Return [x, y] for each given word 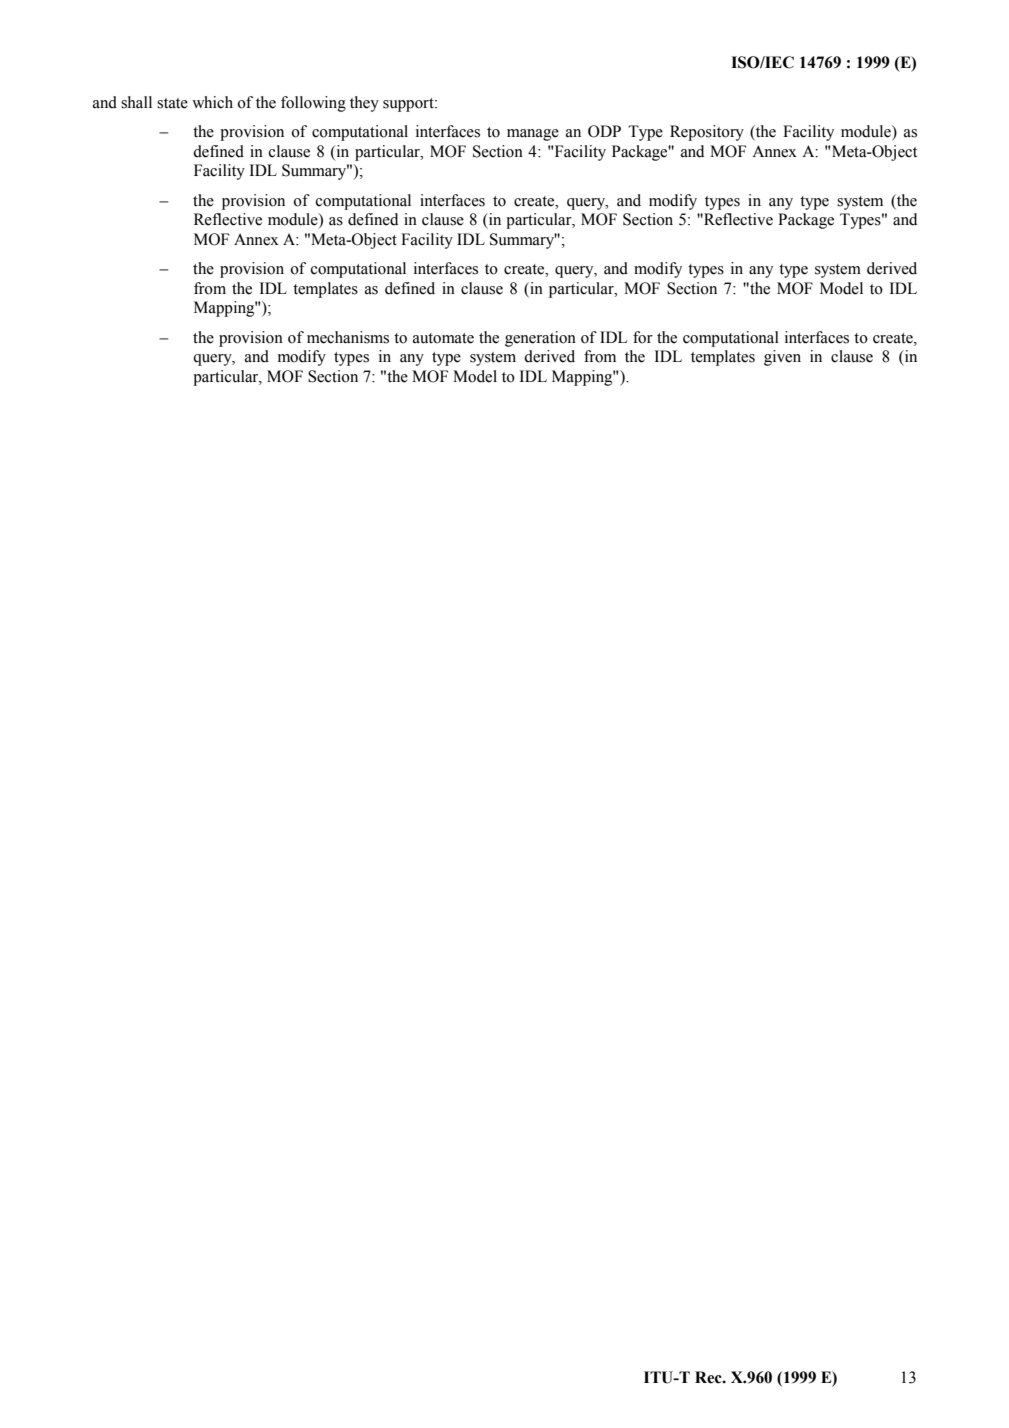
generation [540, 339]
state [172, 103]
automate [443, 338]
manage [533, 135]
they [364, 104]
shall [136, 102]
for [643, 337]
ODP [604, 131]
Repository [707, 133]
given [782, 358]
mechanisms [348, 337]
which [212, 102]
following [313, 104]
